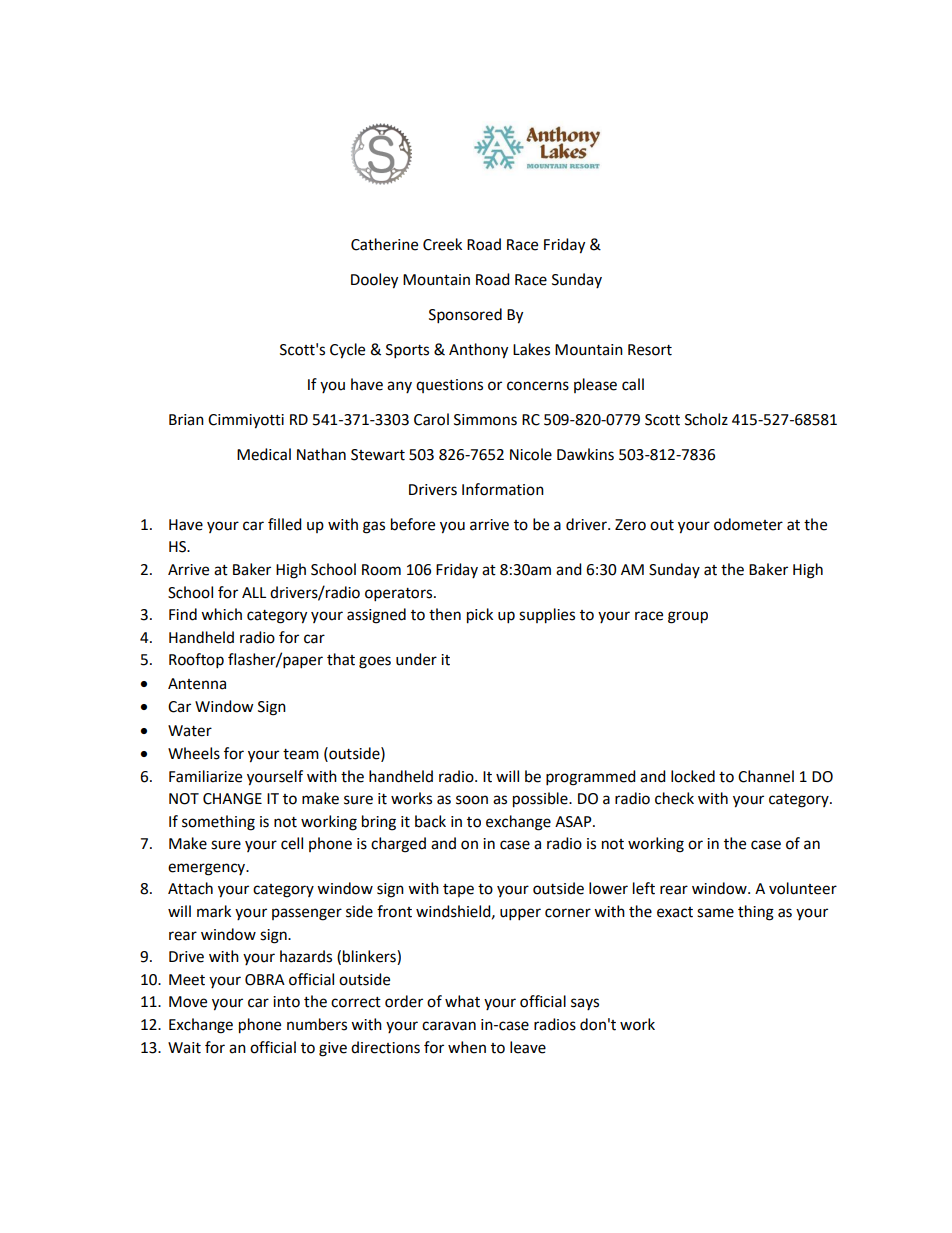  Describe the element at coordinates (221, 614) in the screenshot. I see `which` at that location.
